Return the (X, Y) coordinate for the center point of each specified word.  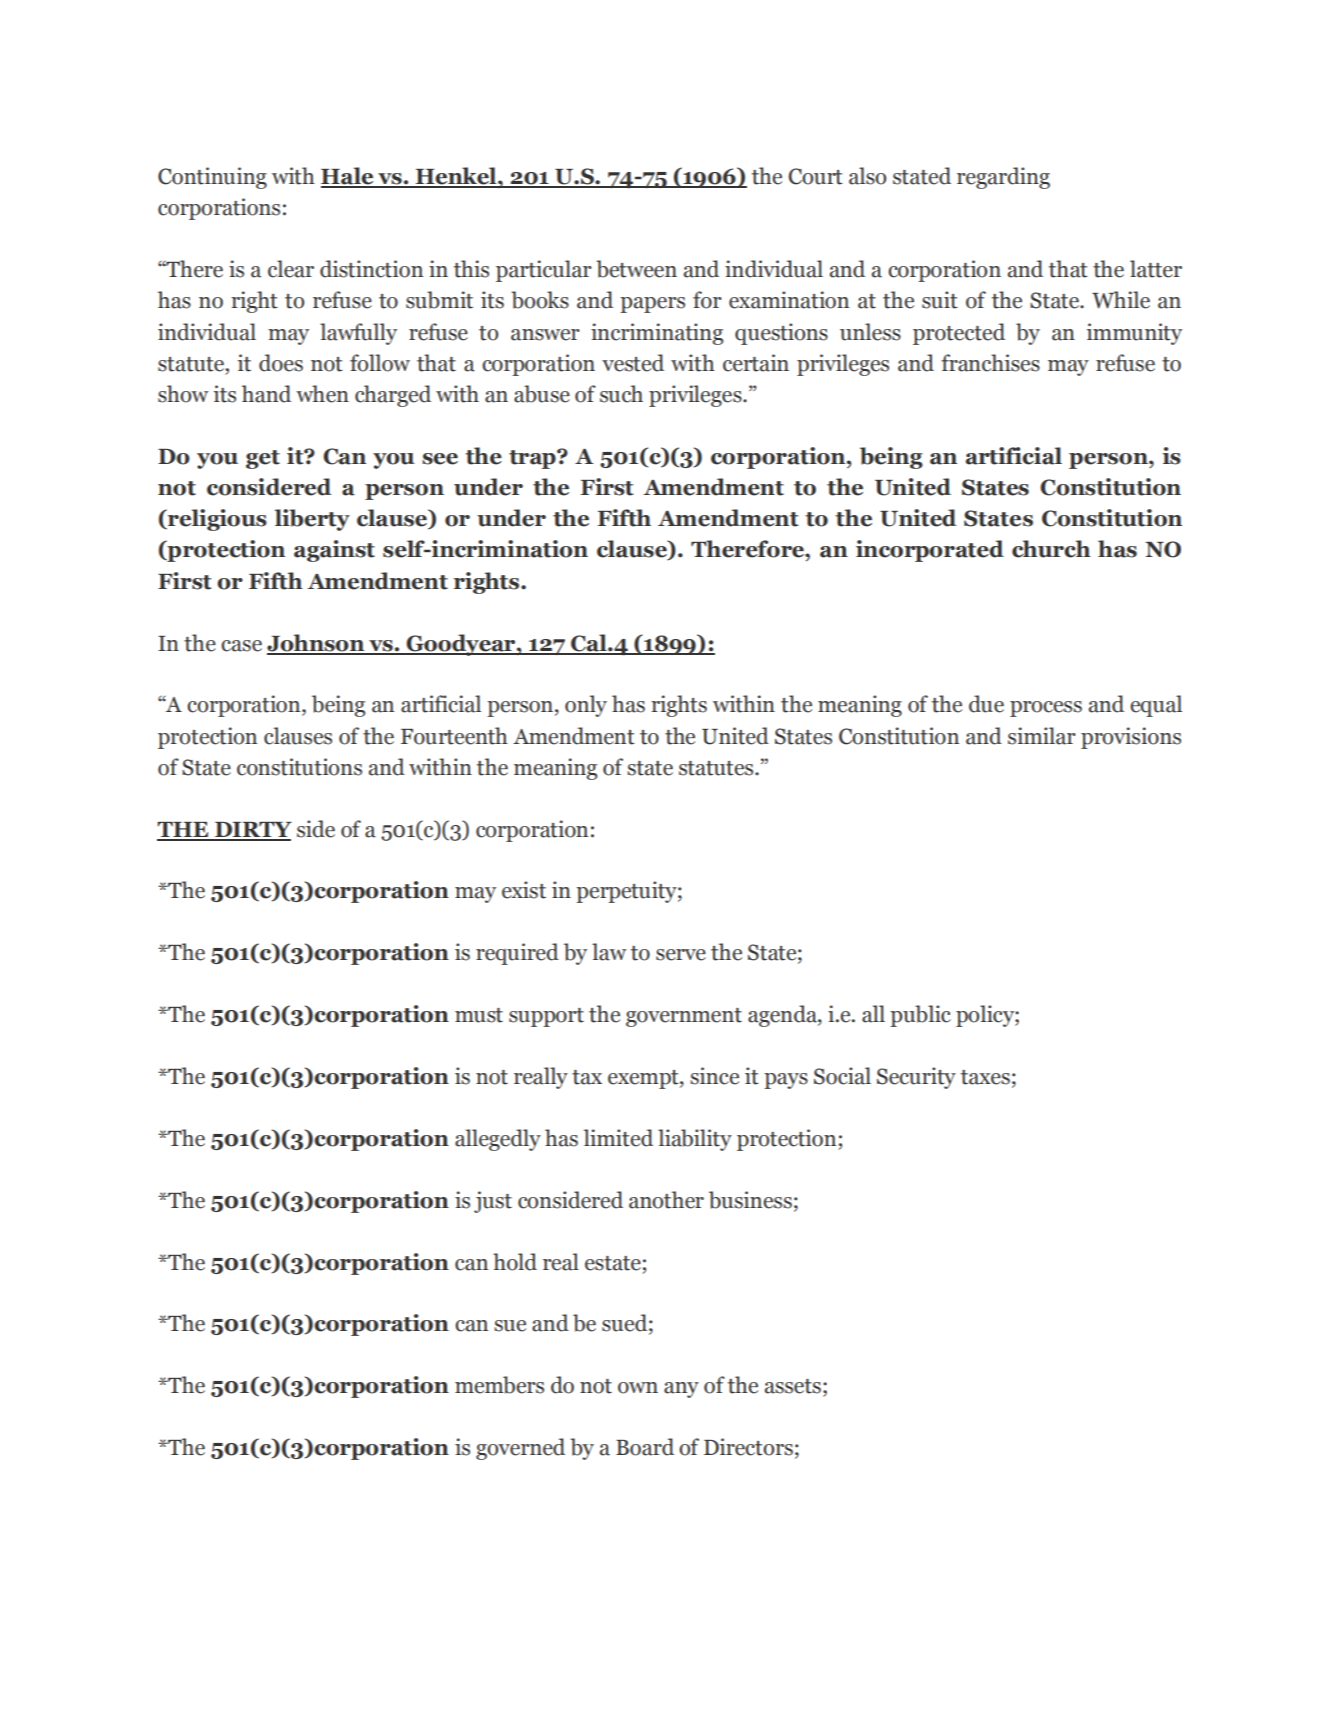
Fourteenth (454, 736)
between (636, 269)
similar (1042, 736)
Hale (348, 177)
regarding (1003, 178)
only (586, 706)
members (499, 1385)
